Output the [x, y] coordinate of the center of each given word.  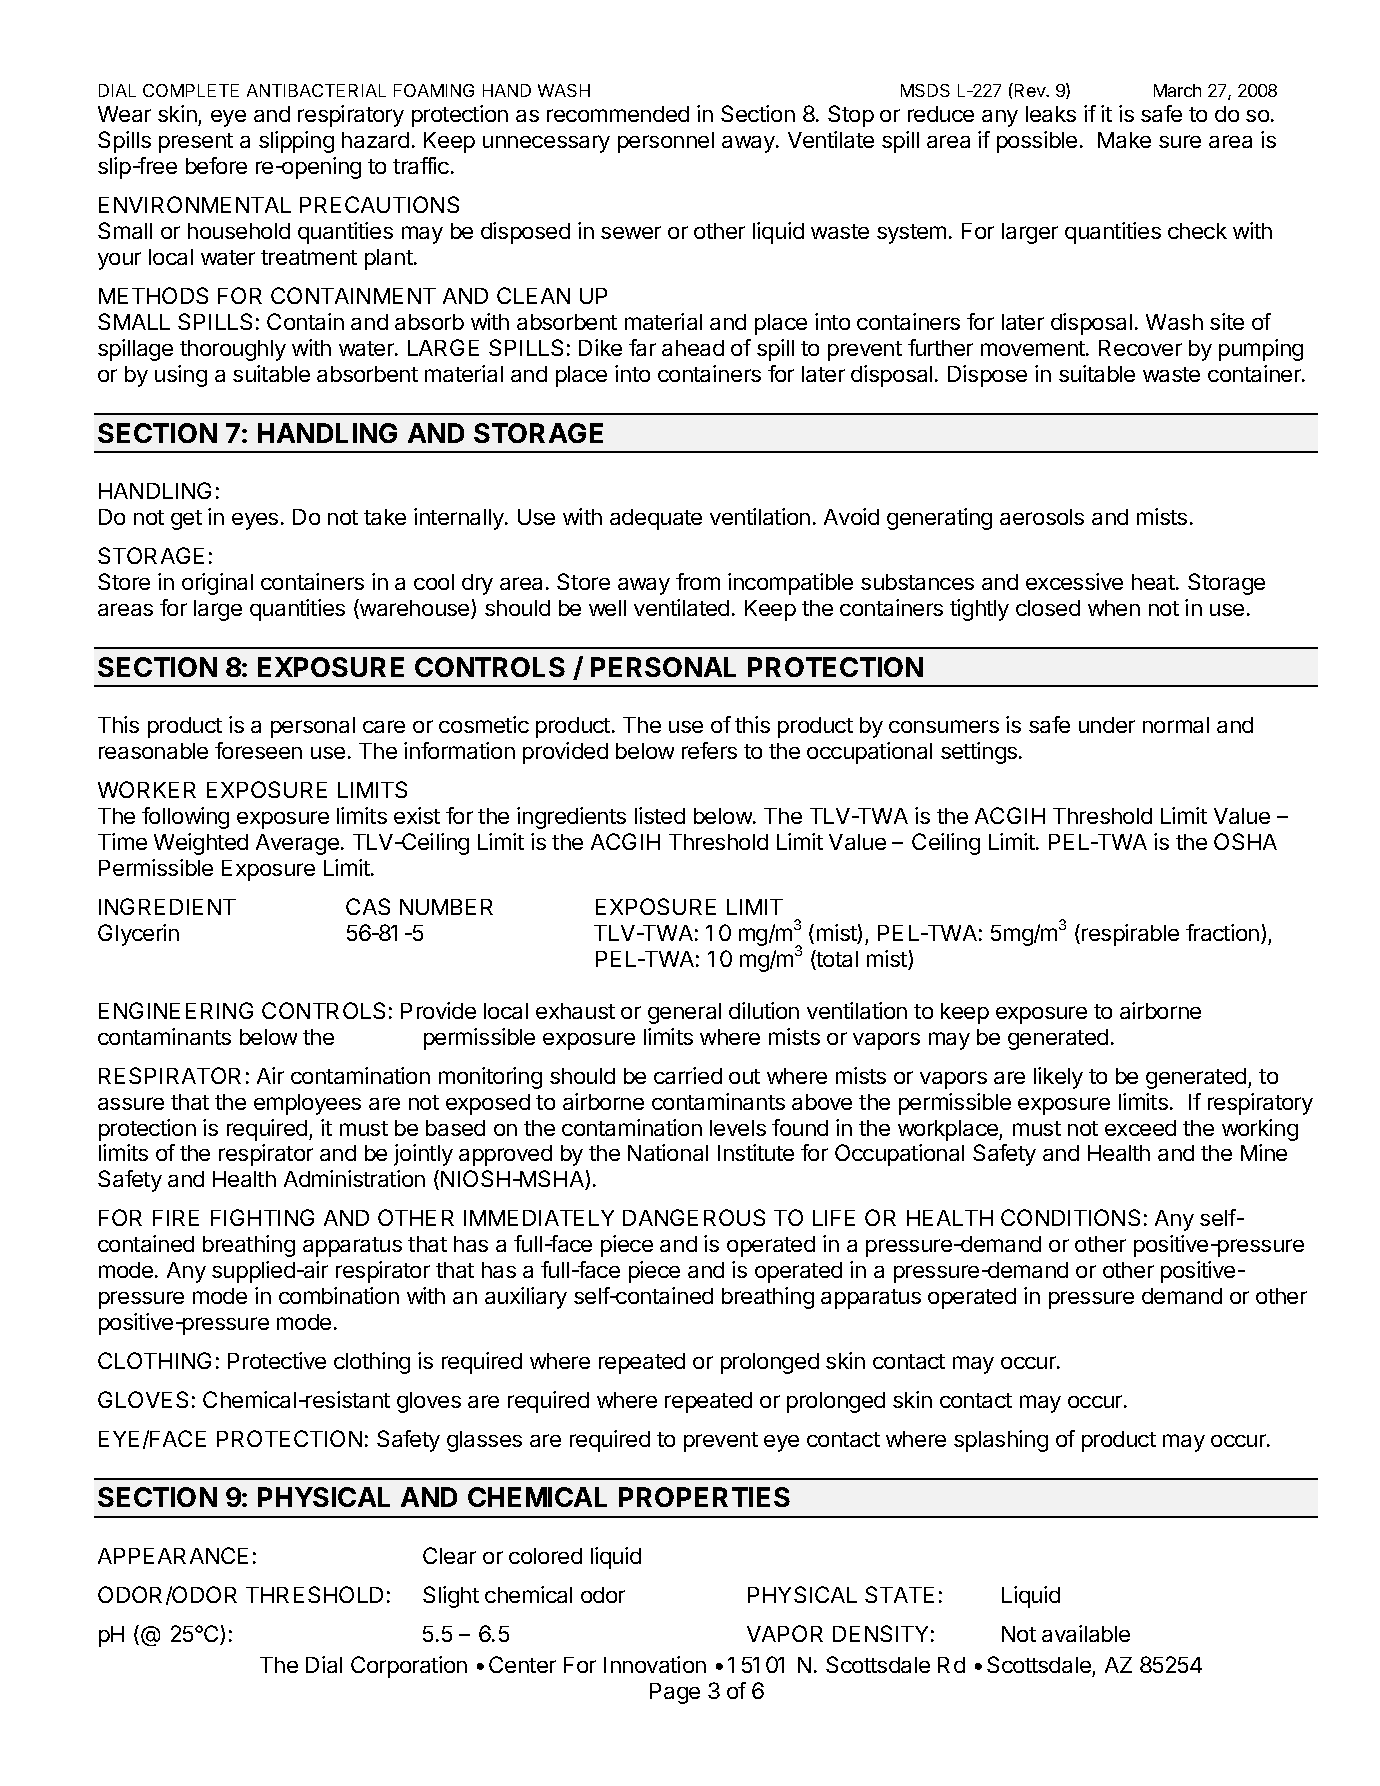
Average [297, 844]
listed [660, 815]
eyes [255, 521]
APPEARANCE [173, 1555]
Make [1124, 140]
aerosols [1042, 517]
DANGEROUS [694, 1217]
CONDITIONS [1070, 1217]
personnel [666, 142]
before [216, 165]
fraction [1222, 932]
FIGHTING [262, 1217]
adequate [656, 519]
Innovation [655, 1664]
